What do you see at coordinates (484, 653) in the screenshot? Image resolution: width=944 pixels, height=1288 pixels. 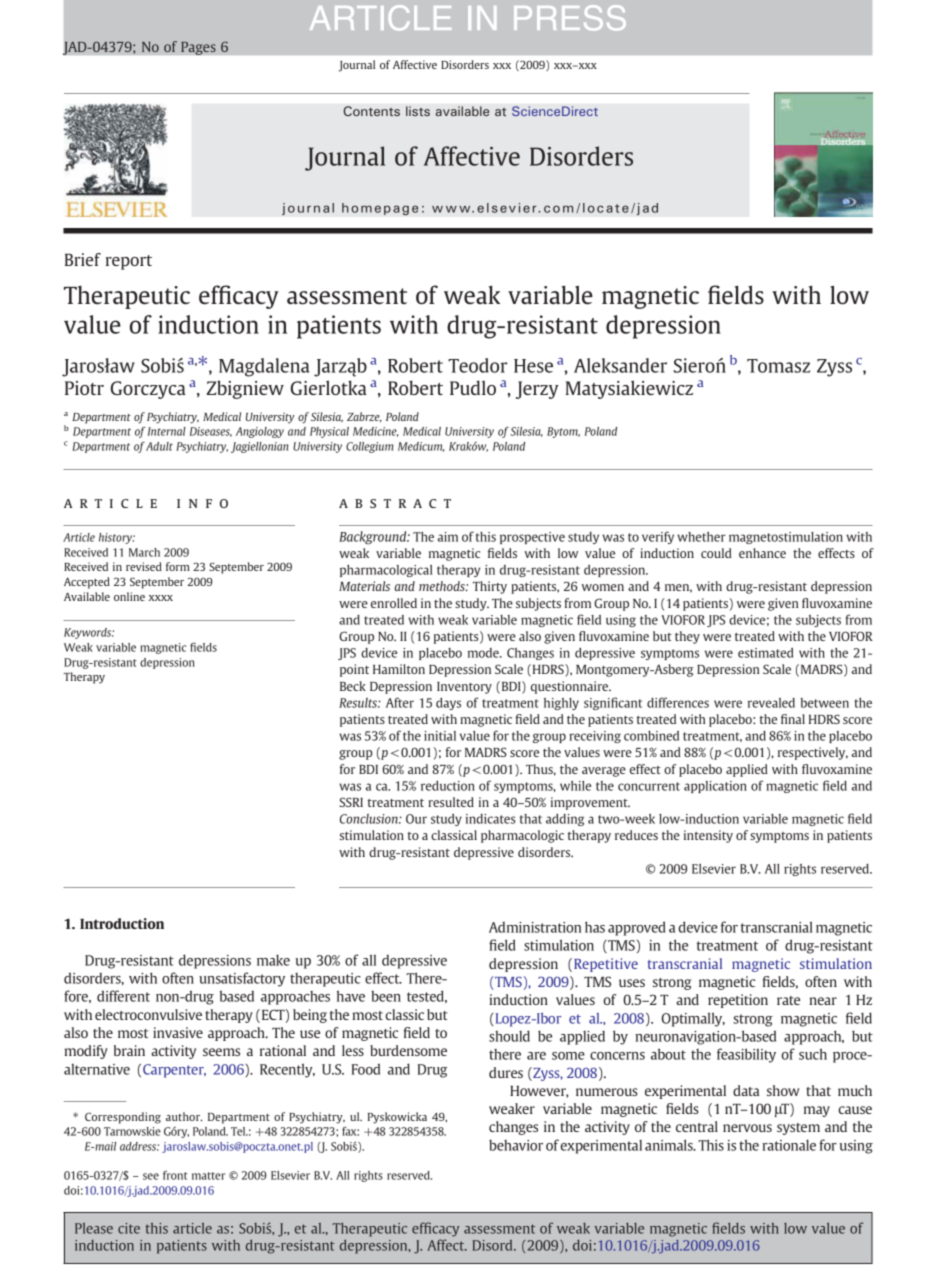 I see `mode` at bounding box center [484, 653].
